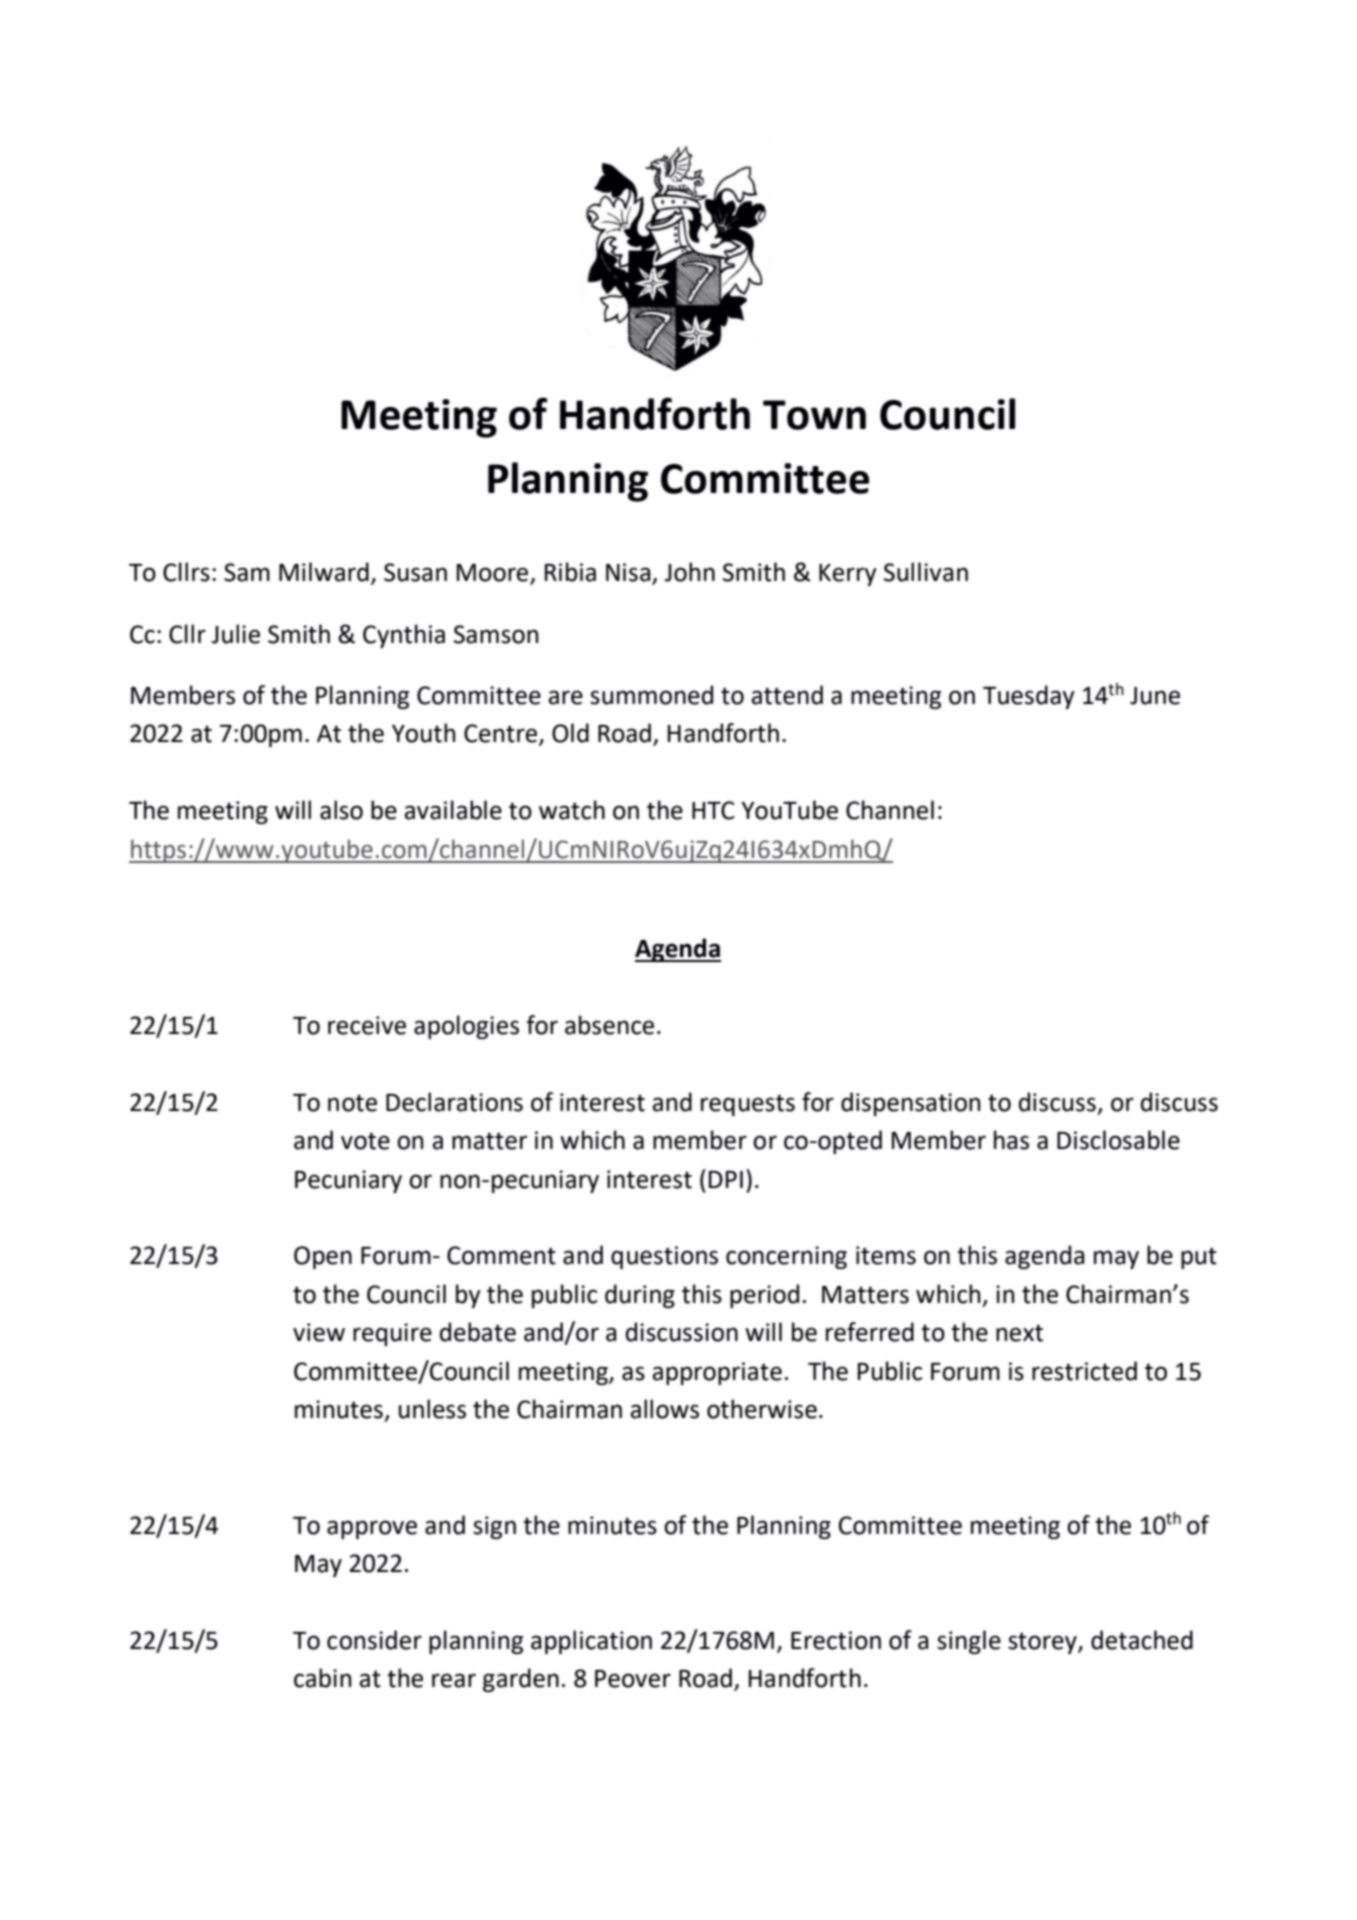 This screenshot has width=1357, height=1920. I want to click on consider, so click(374, 1640).
